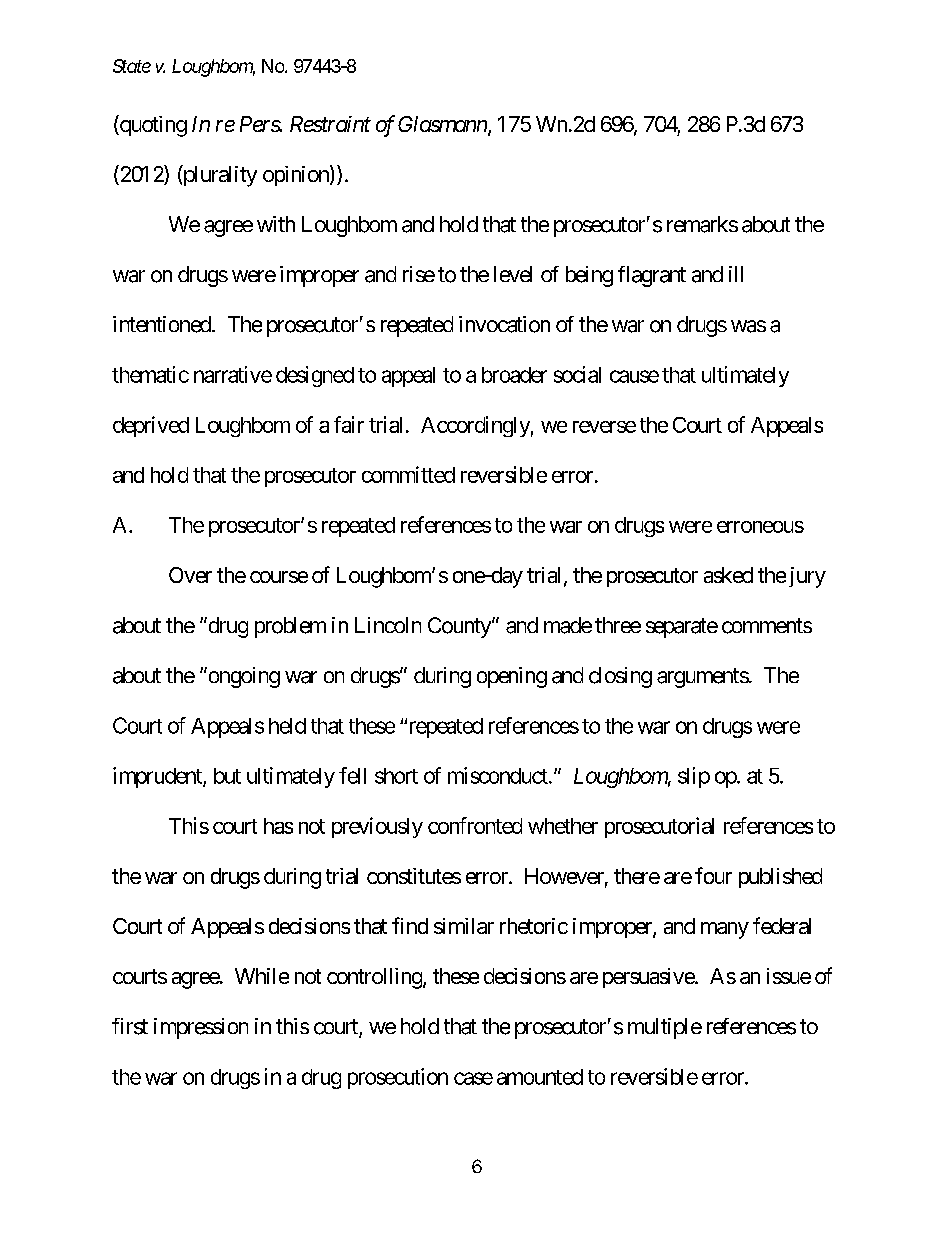 The height and width of the page is (1233, 952). I want to click on level, so click(513, 274).
